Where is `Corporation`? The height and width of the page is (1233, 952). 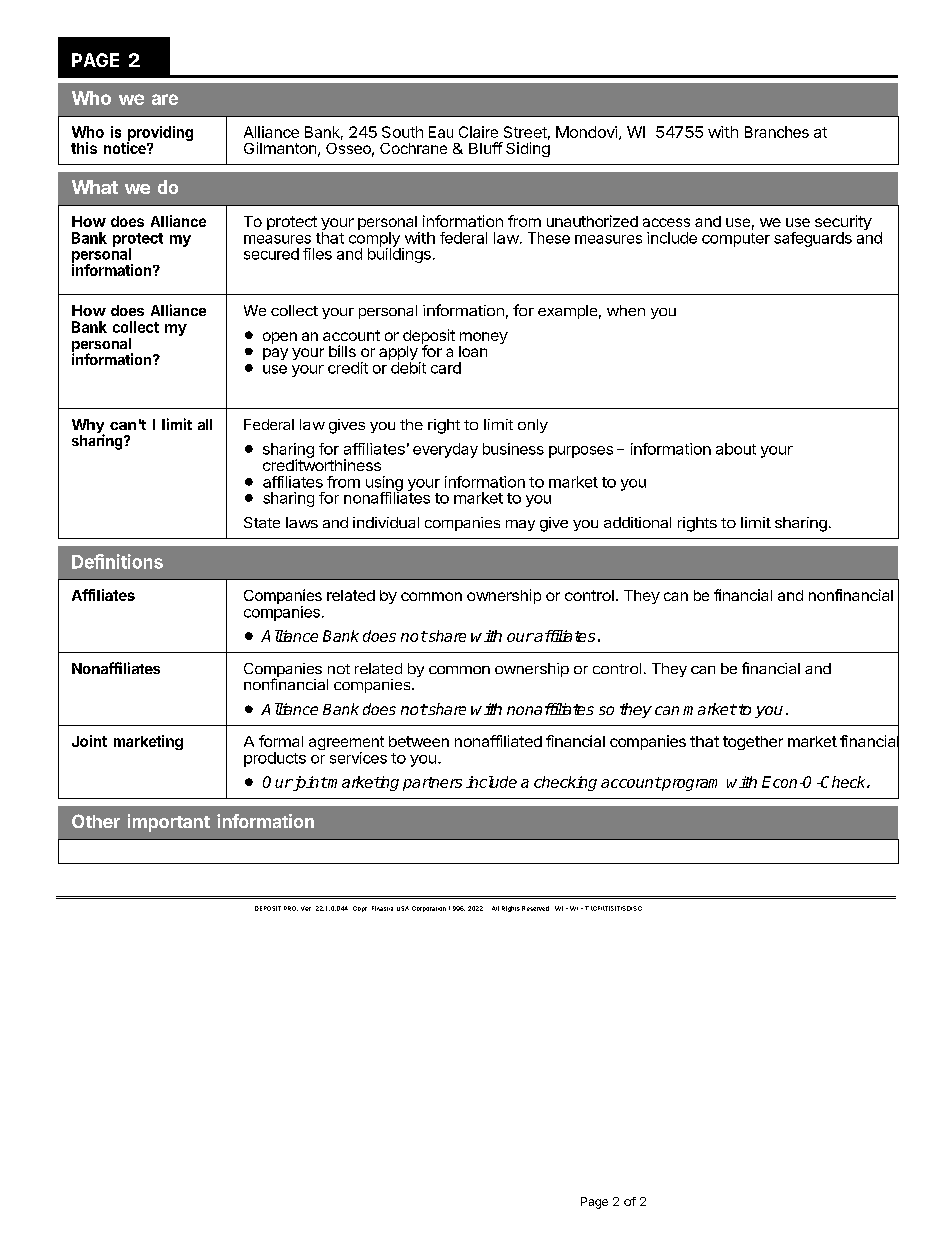 Corporation is located at coordinates (429, 909).
